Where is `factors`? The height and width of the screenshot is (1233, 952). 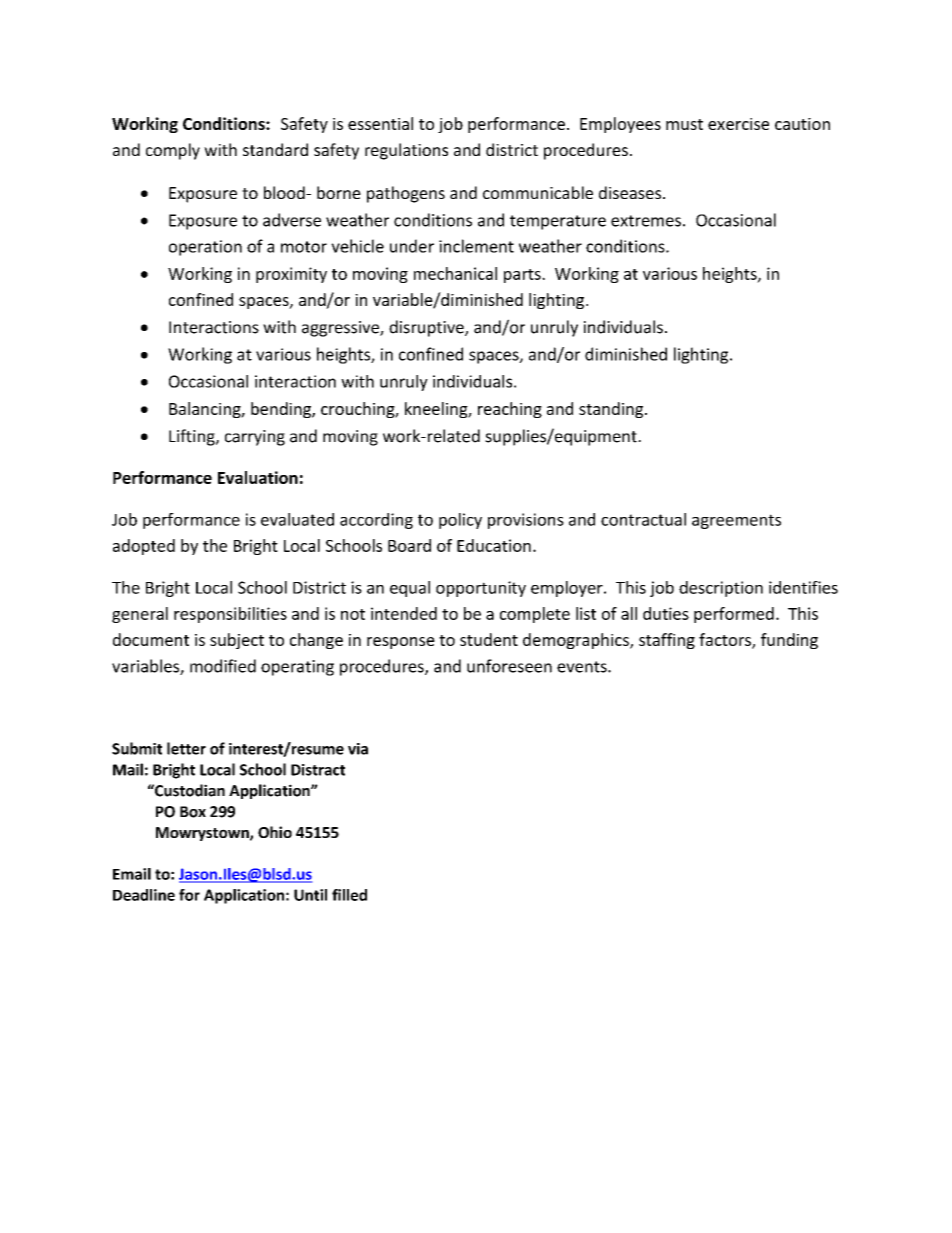
factors is located at coordinates (726, 641).
